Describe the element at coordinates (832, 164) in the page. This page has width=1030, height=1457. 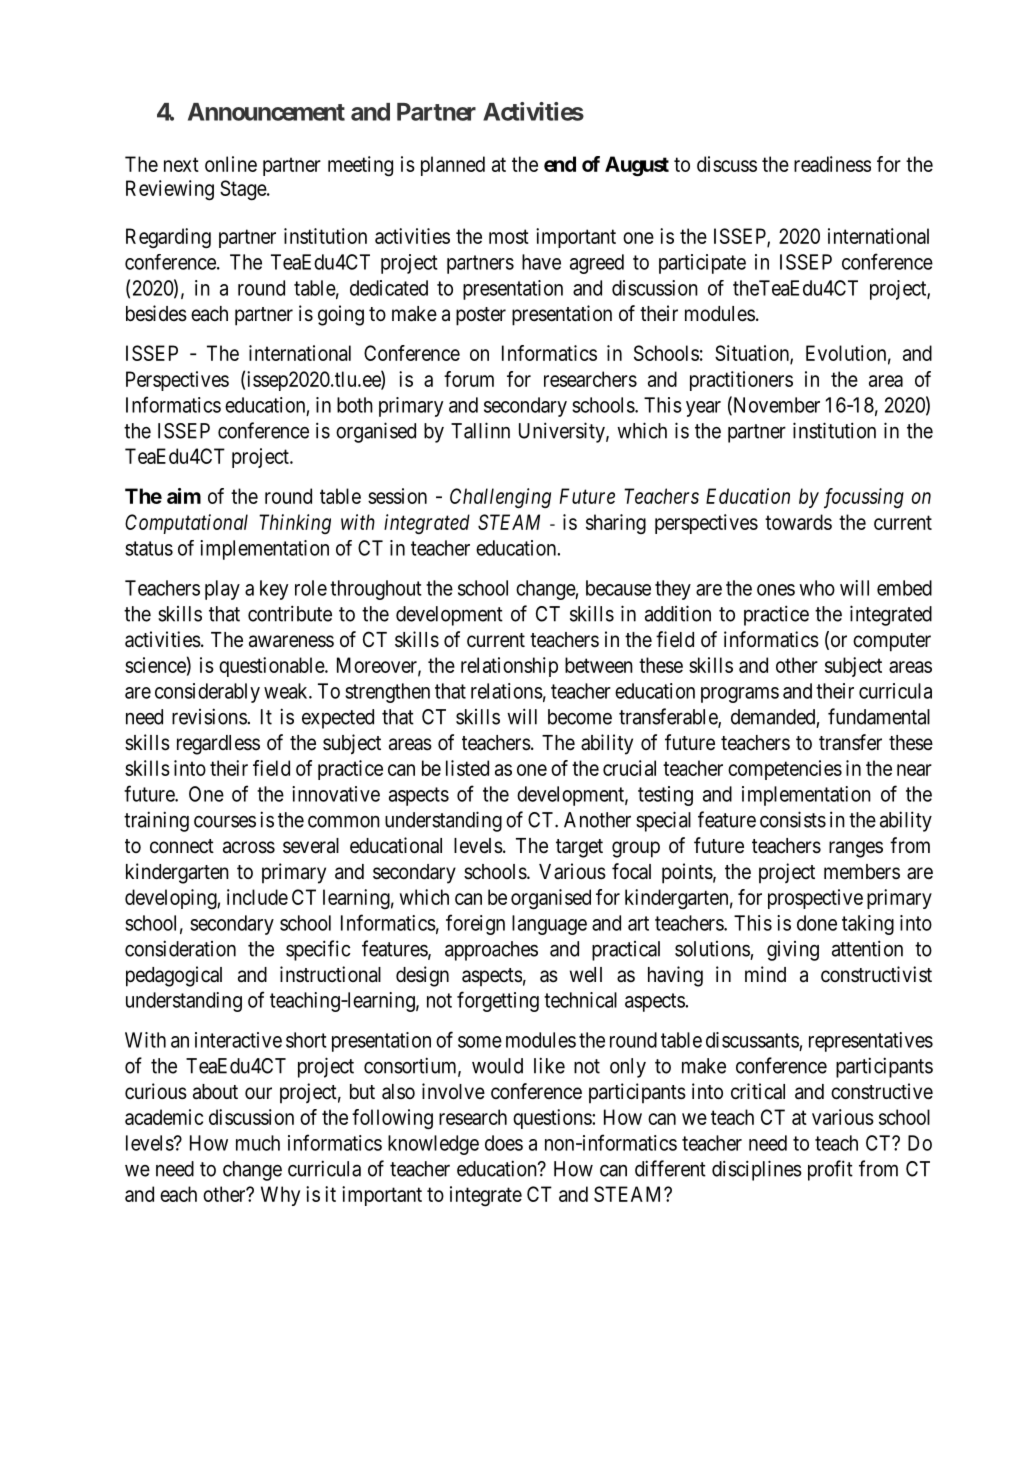
I see `readiness` at that location.
